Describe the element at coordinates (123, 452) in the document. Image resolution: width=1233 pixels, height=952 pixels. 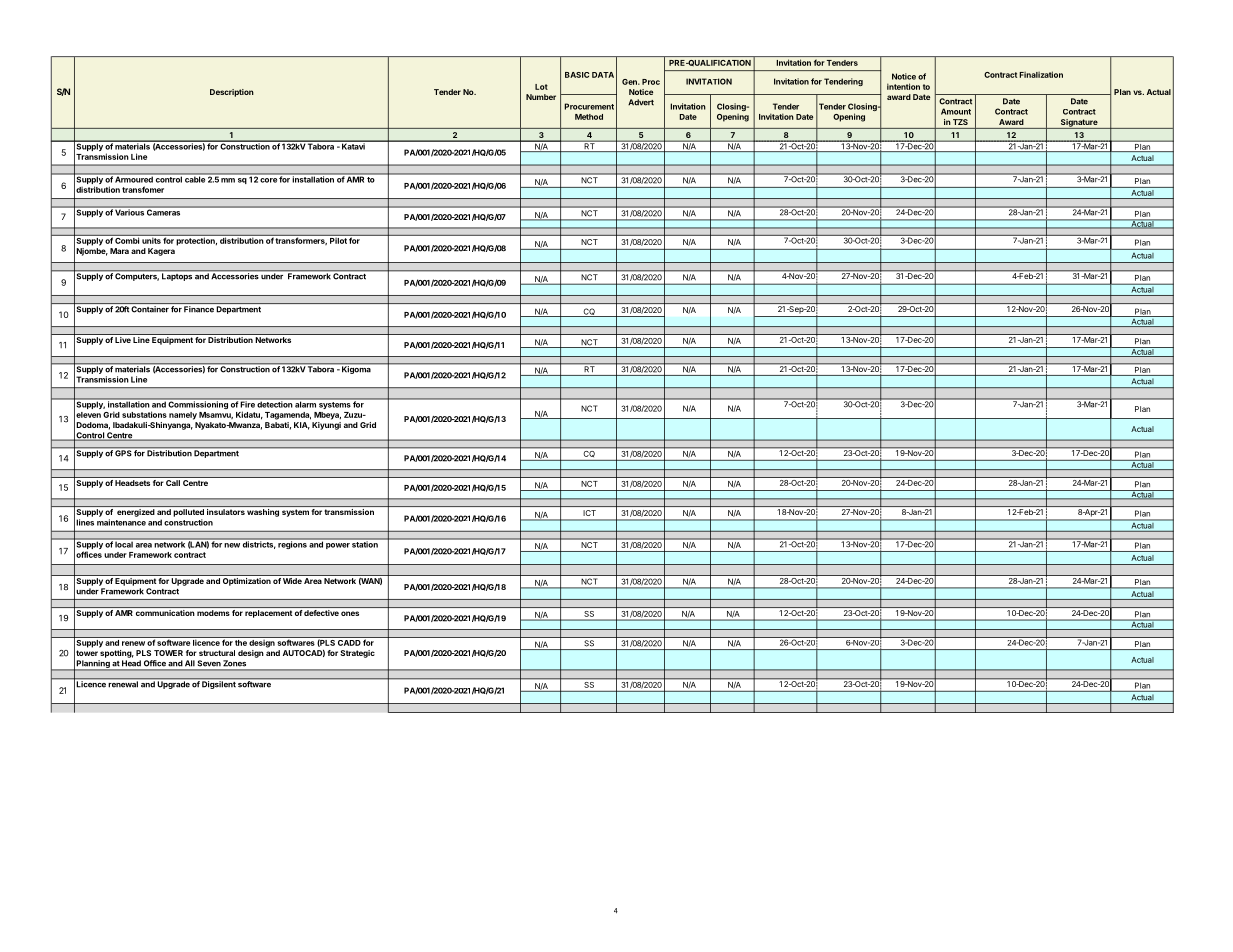
I see `GPS` at that location.
